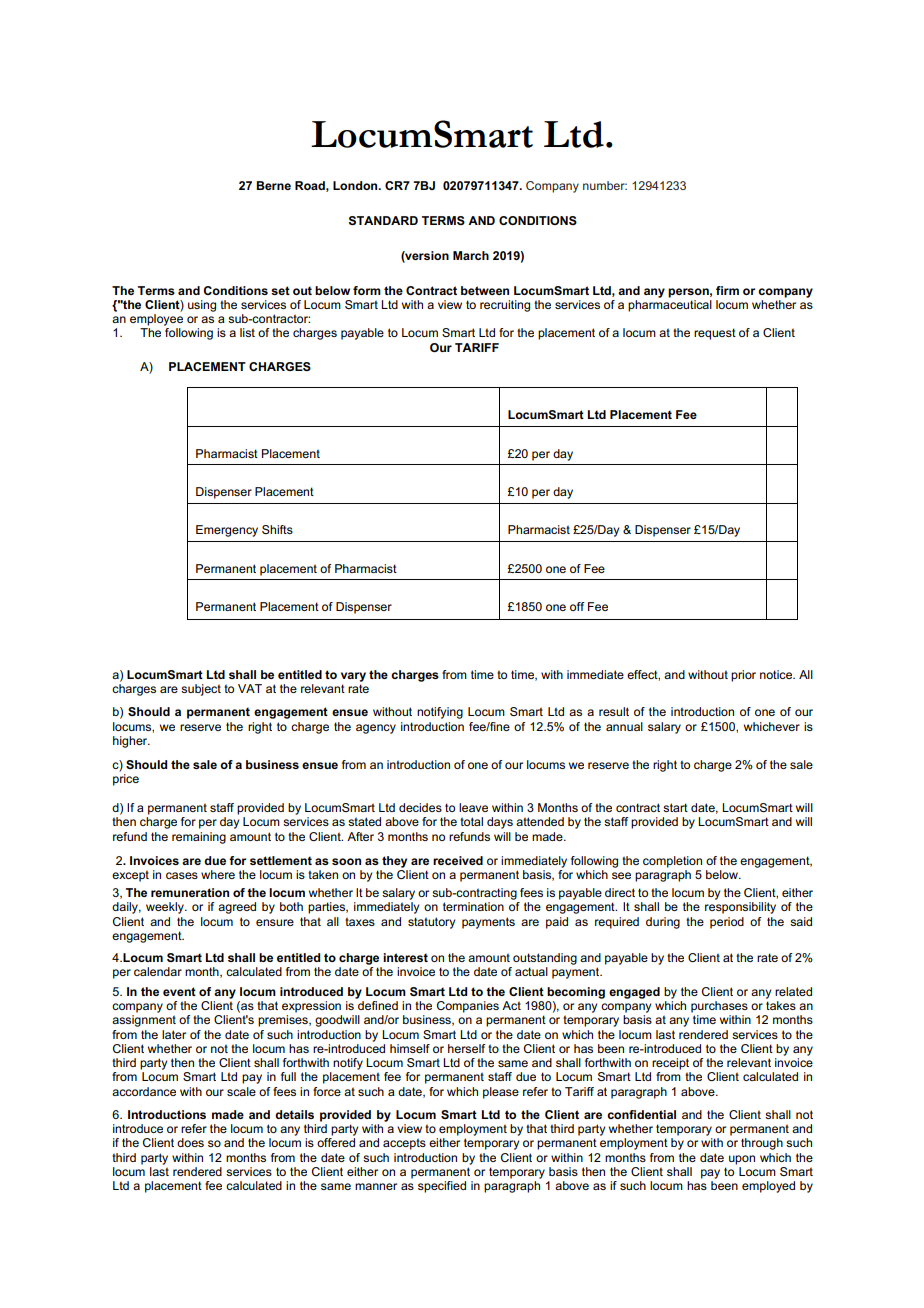 The image size is (924, 1308). What do you see at coordinates (376, 729) in the screenshot?
I see `agency` at bounding box center [376, 729].
